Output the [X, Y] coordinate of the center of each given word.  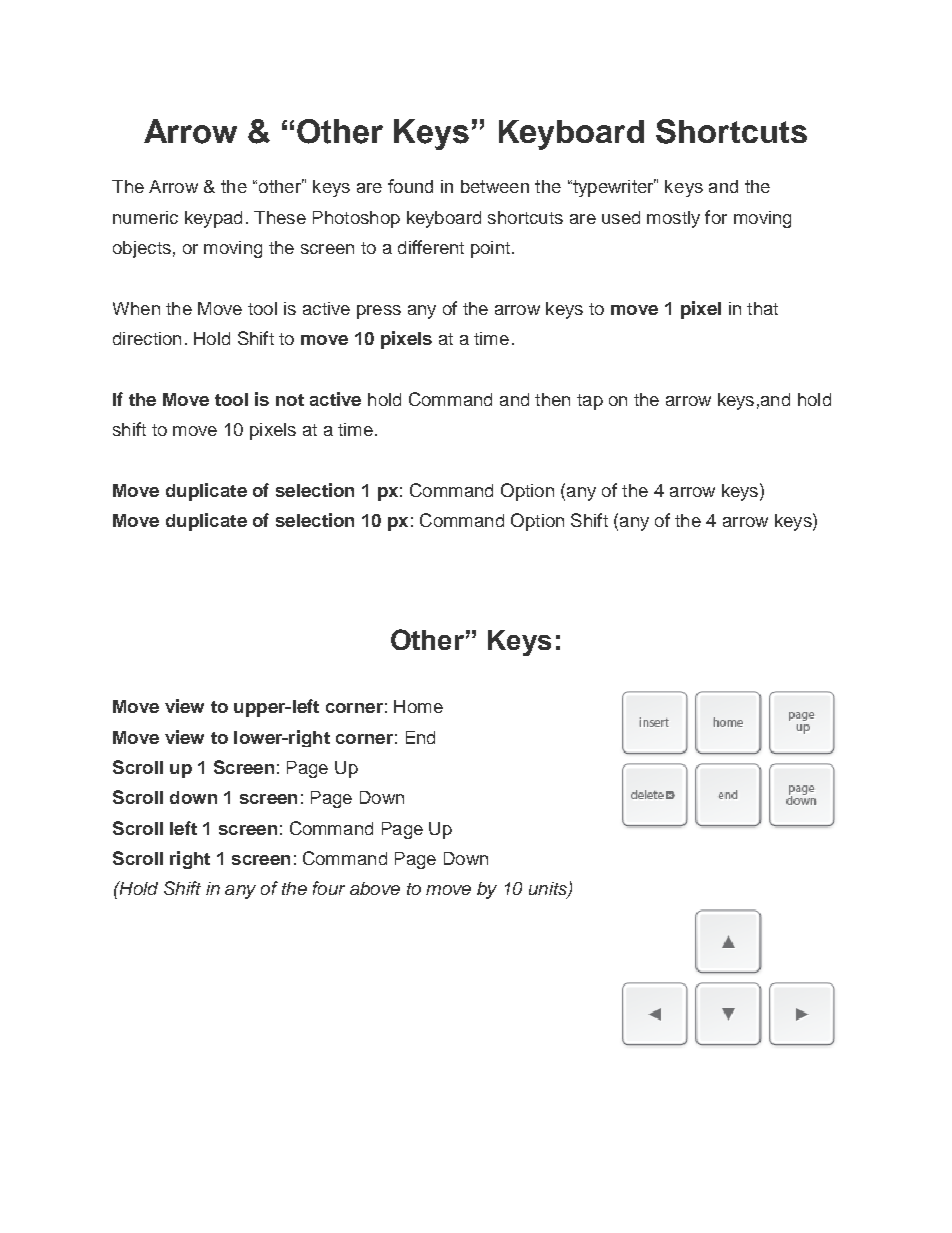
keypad [213, 219]
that [762, 308]
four [329, 888]
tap [590, 402]
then [552, 399]
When [136, 308]
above [375, 888]
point [490, 249]
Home [418, 706]
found [410, 186]
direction [147, 338]
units [549, 890]
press [379, 312]
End [420, 737]
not [290, 400]
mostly [673, 219]
